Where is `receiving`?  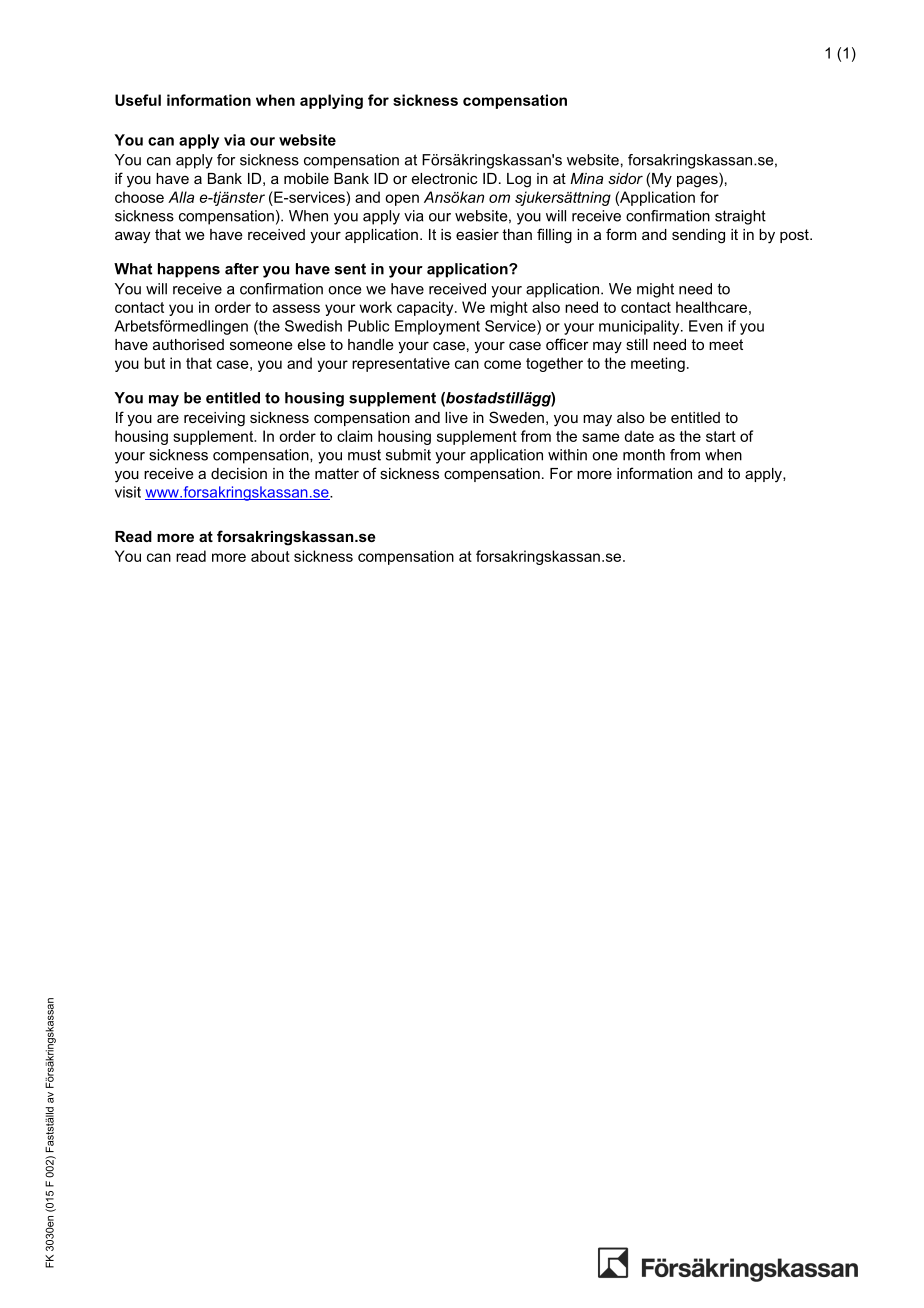
receiving is located at coordinates (214, 419).
